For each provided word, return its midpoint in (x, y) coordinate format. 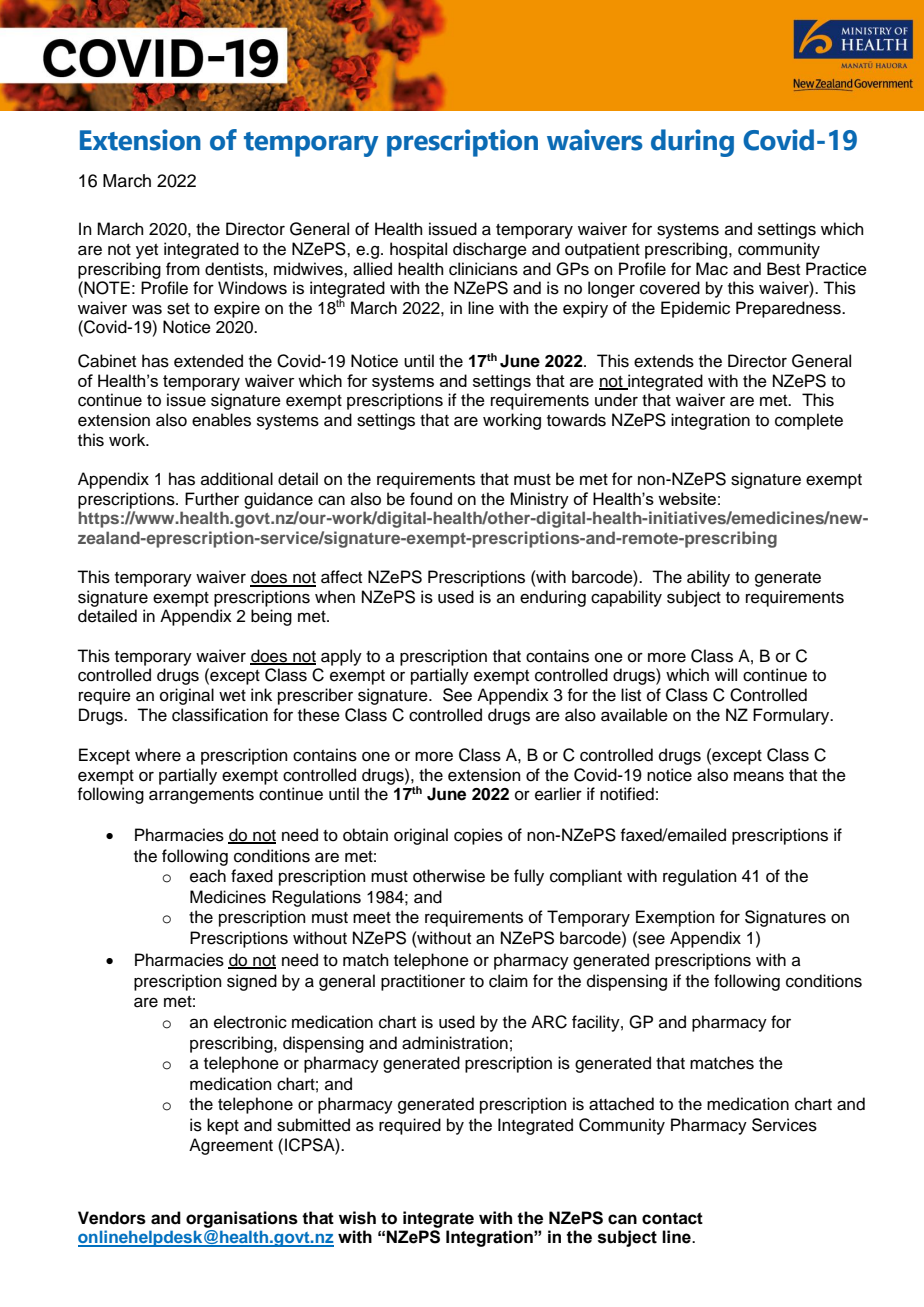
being (271, 617)
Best (783, 269)
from (183, 269)
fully (529, 877)
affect (341, 577)
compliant (586, 877)
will (726, 674)
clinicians (483, 269)
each (208, 876)
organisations (242, 1219)
